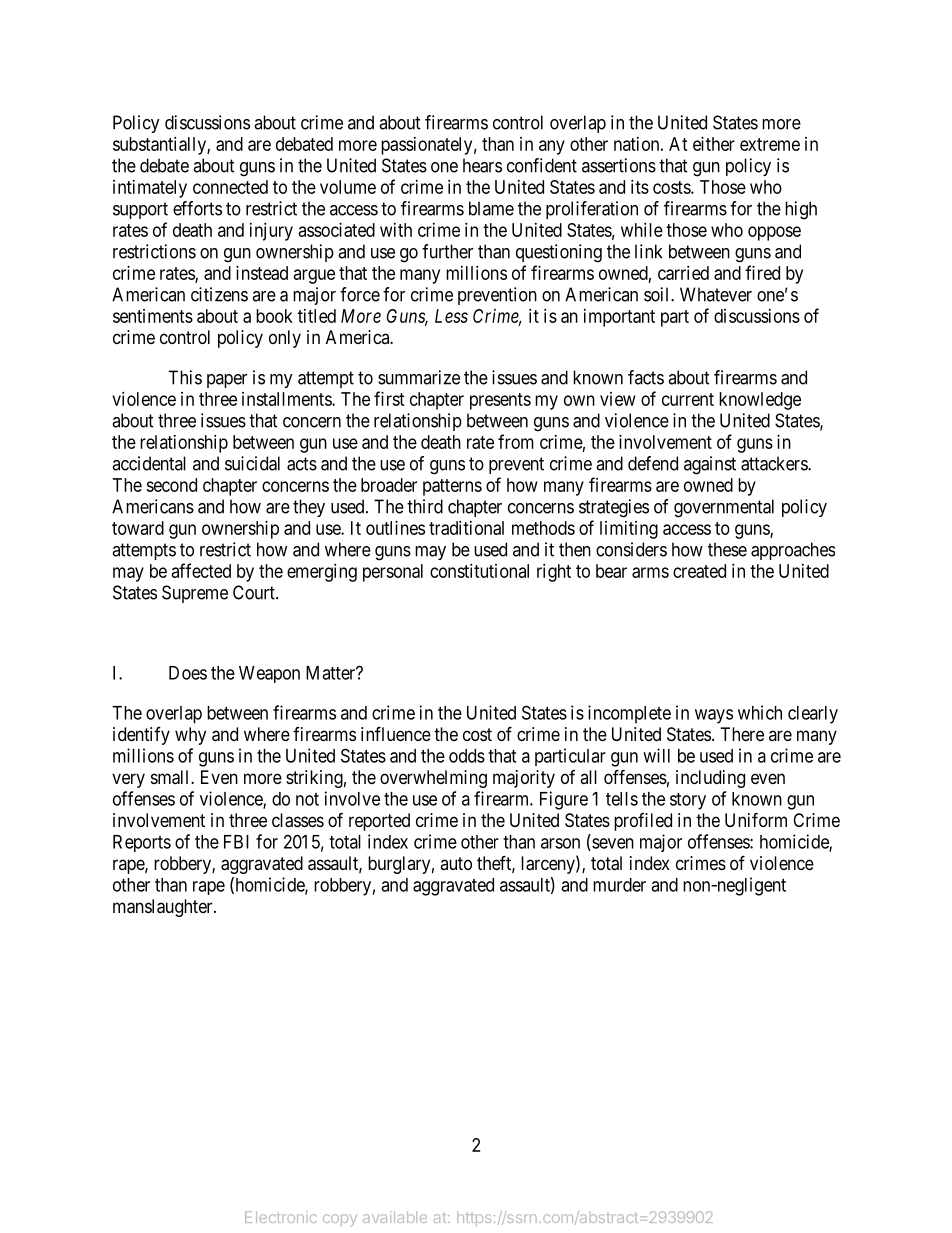 Image resolution: width=952 pixels, height=1233 pixels. What do you see at coordinates (164, 908) in the screenshot?
I see `manslaughter` at bounding box center [164, 908].
